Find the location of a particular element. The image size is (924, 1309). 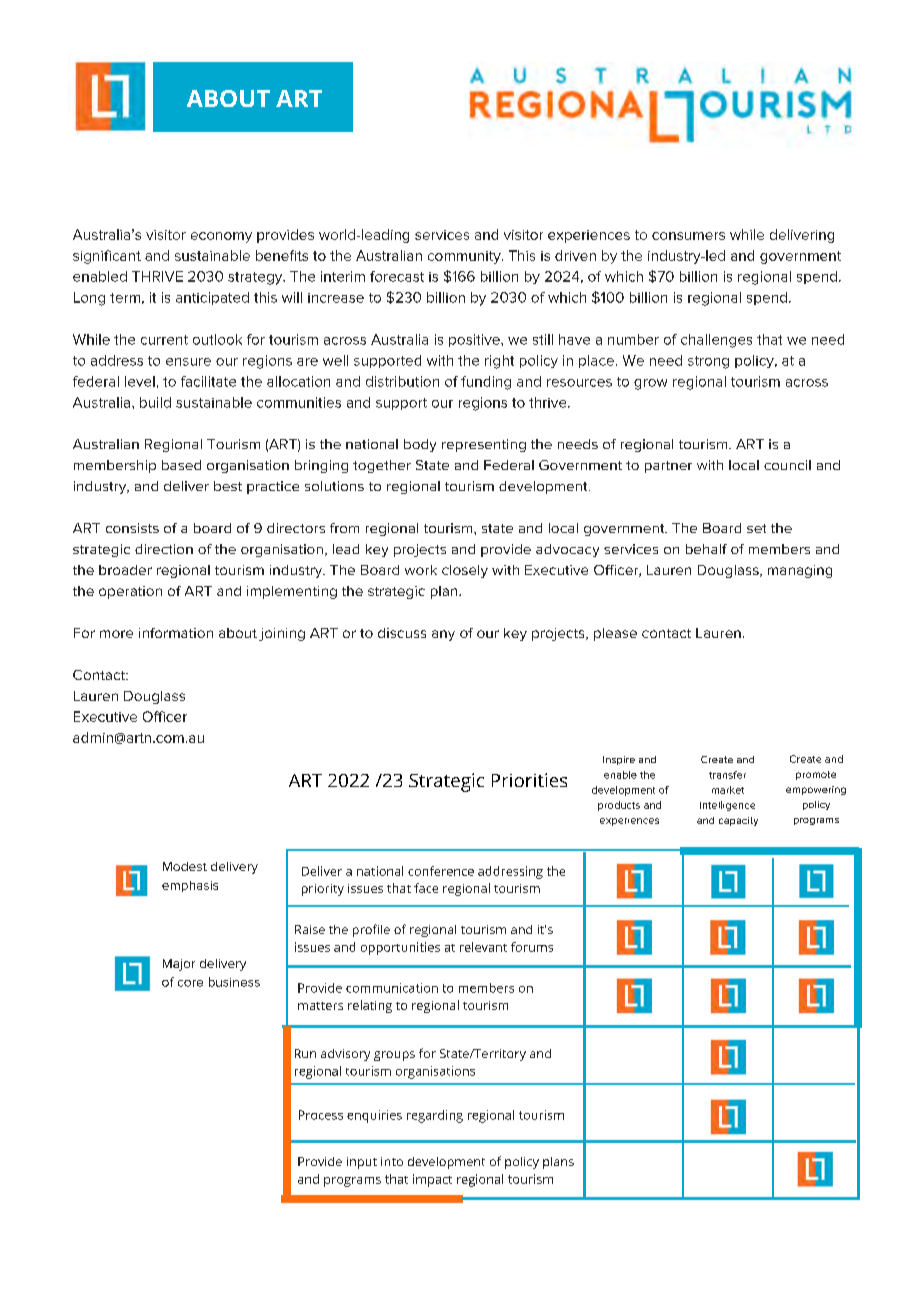

conference is located at coordinates (441, 871).
